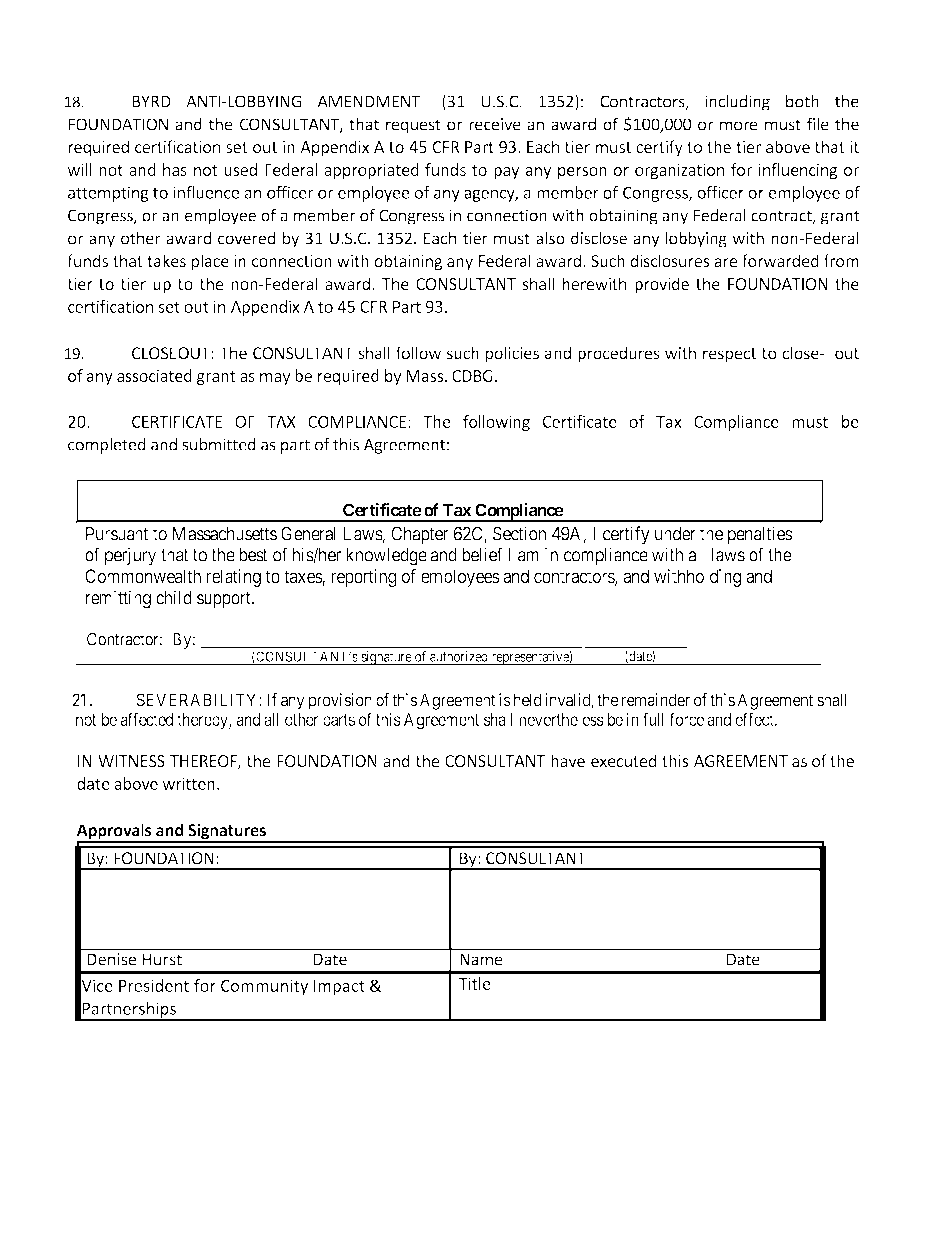 The height and width of the screenshot is (1233, 952). I want to click on takes, so click(166, 260).
